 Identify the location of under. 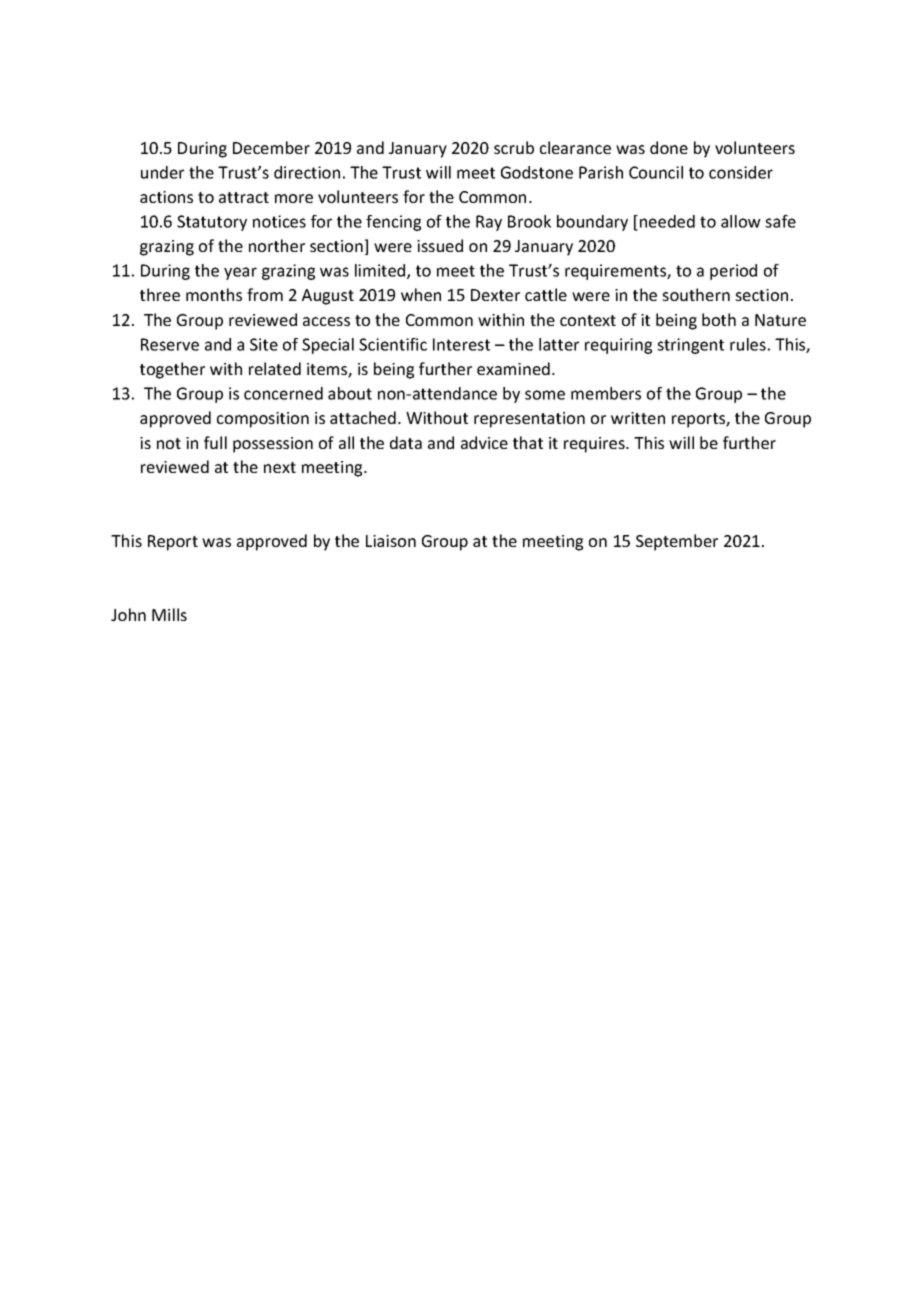
(162, 172).
